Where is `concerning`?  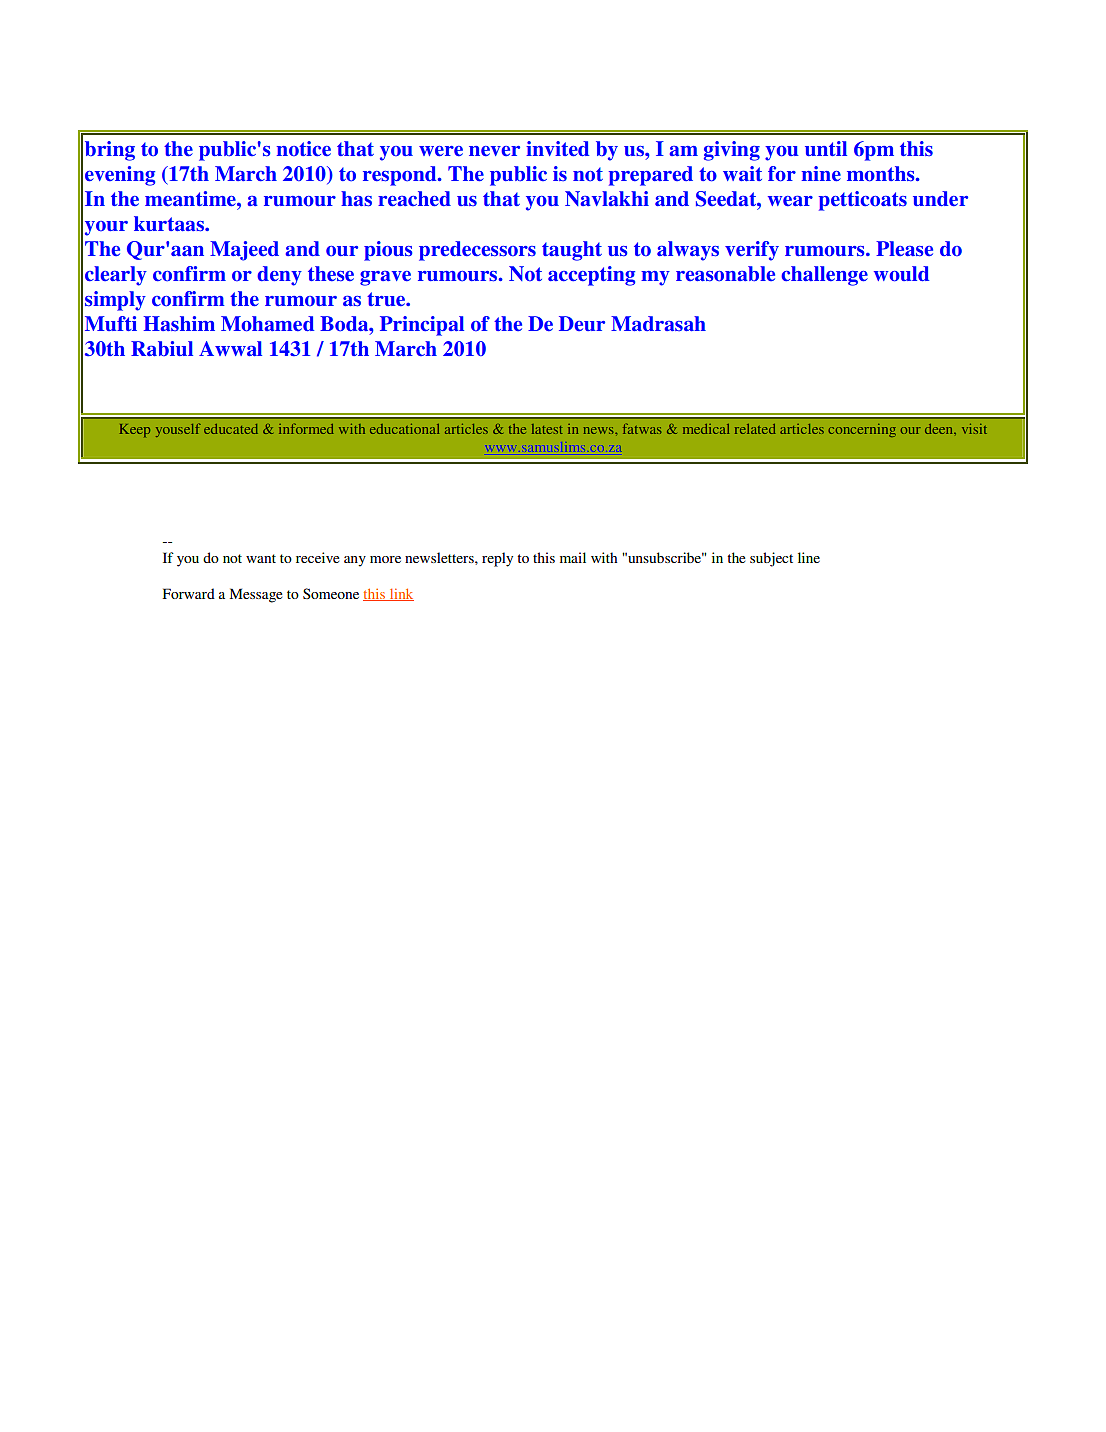
concerning is located at coordinates (862, 430).
